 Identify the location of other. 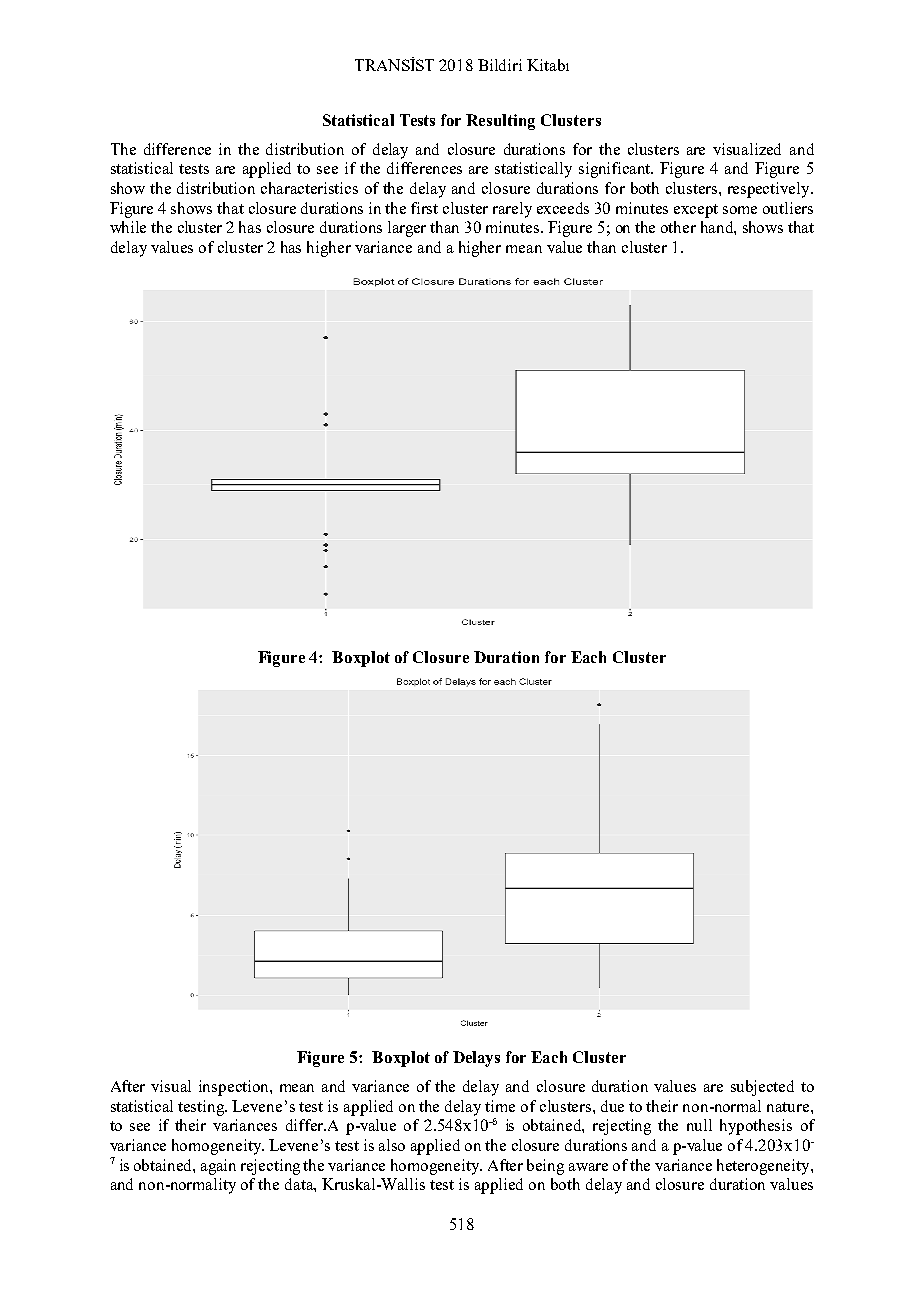
(678, 227).
